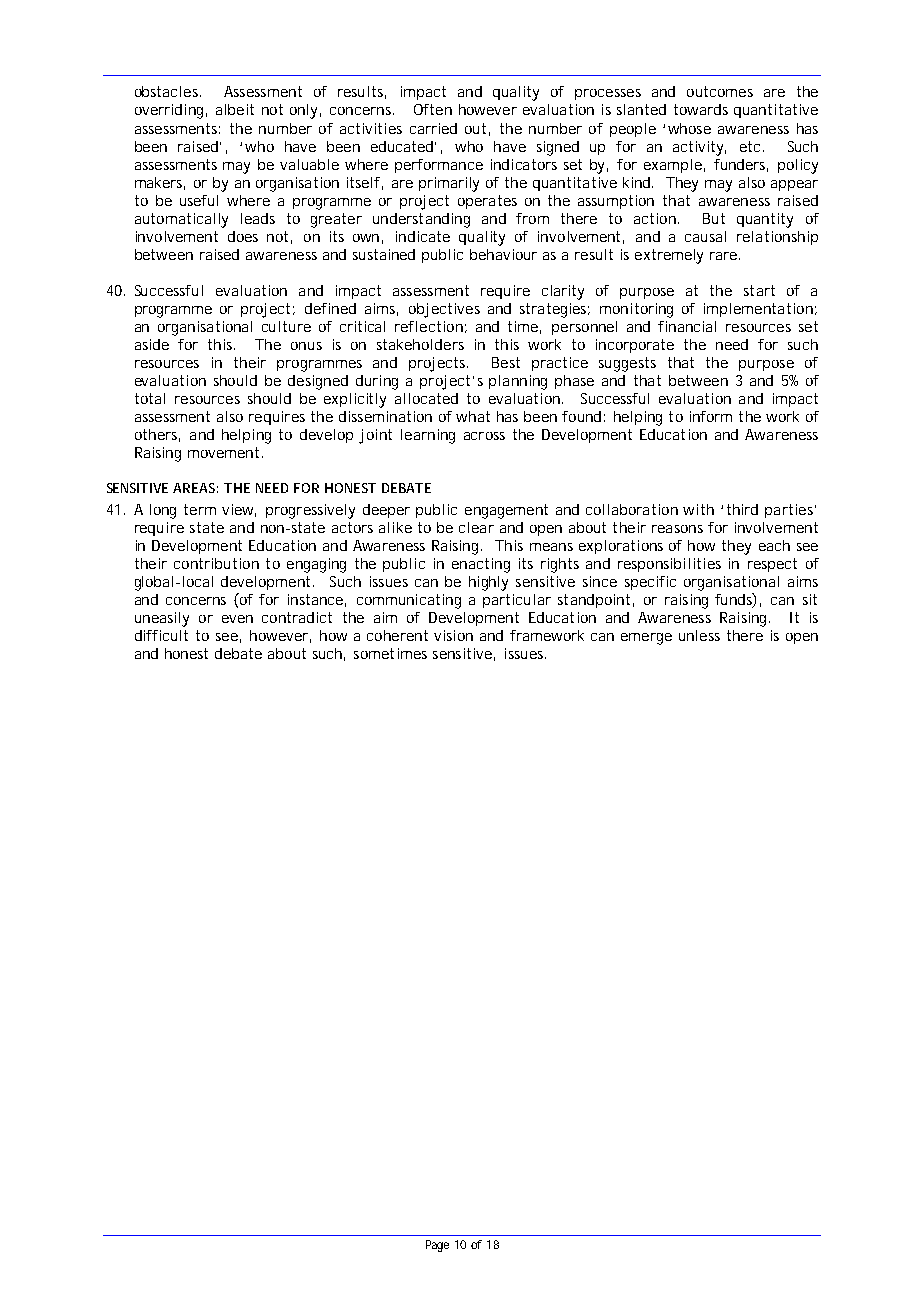 This page has height=1308, width=924. What do you see at coordinates (235, 109) in the page?
I see `albeit` at bounding box center [235, 109].
